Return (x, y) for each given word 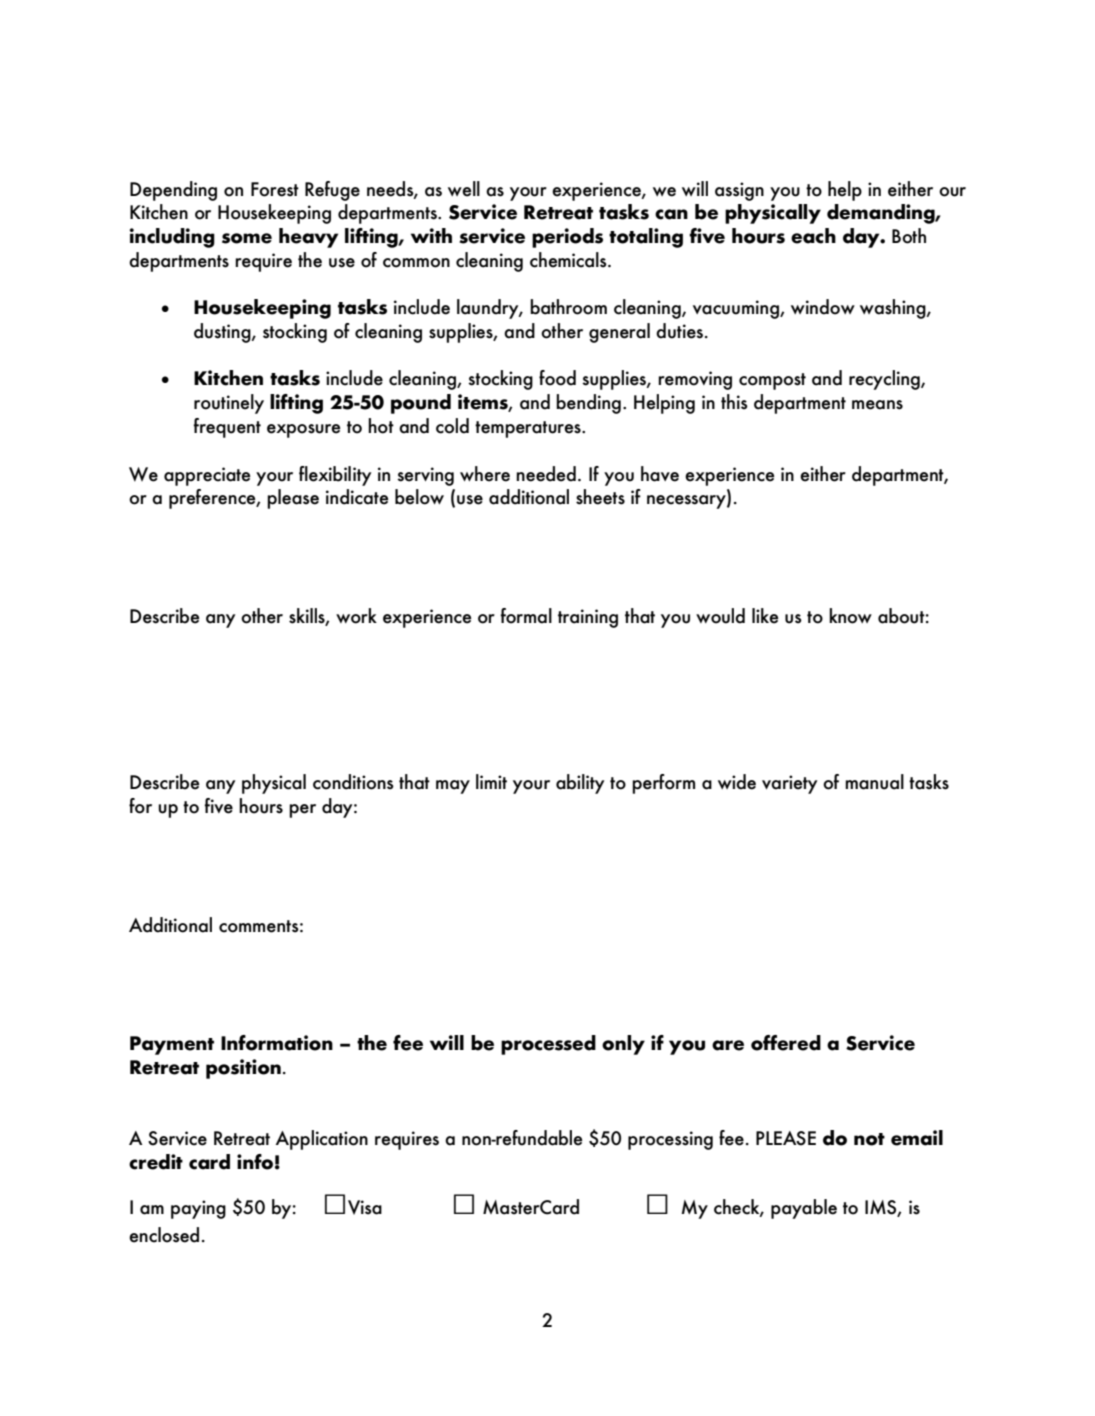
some (247, 238)
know (850, 616)
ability (580, 784)
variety (789, 784)
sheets (600, 497)
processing (670, 1140)
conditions (353, 782)
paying (198, 1209)
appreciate (207, 476)
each (813, 236)
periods (567, 238)
